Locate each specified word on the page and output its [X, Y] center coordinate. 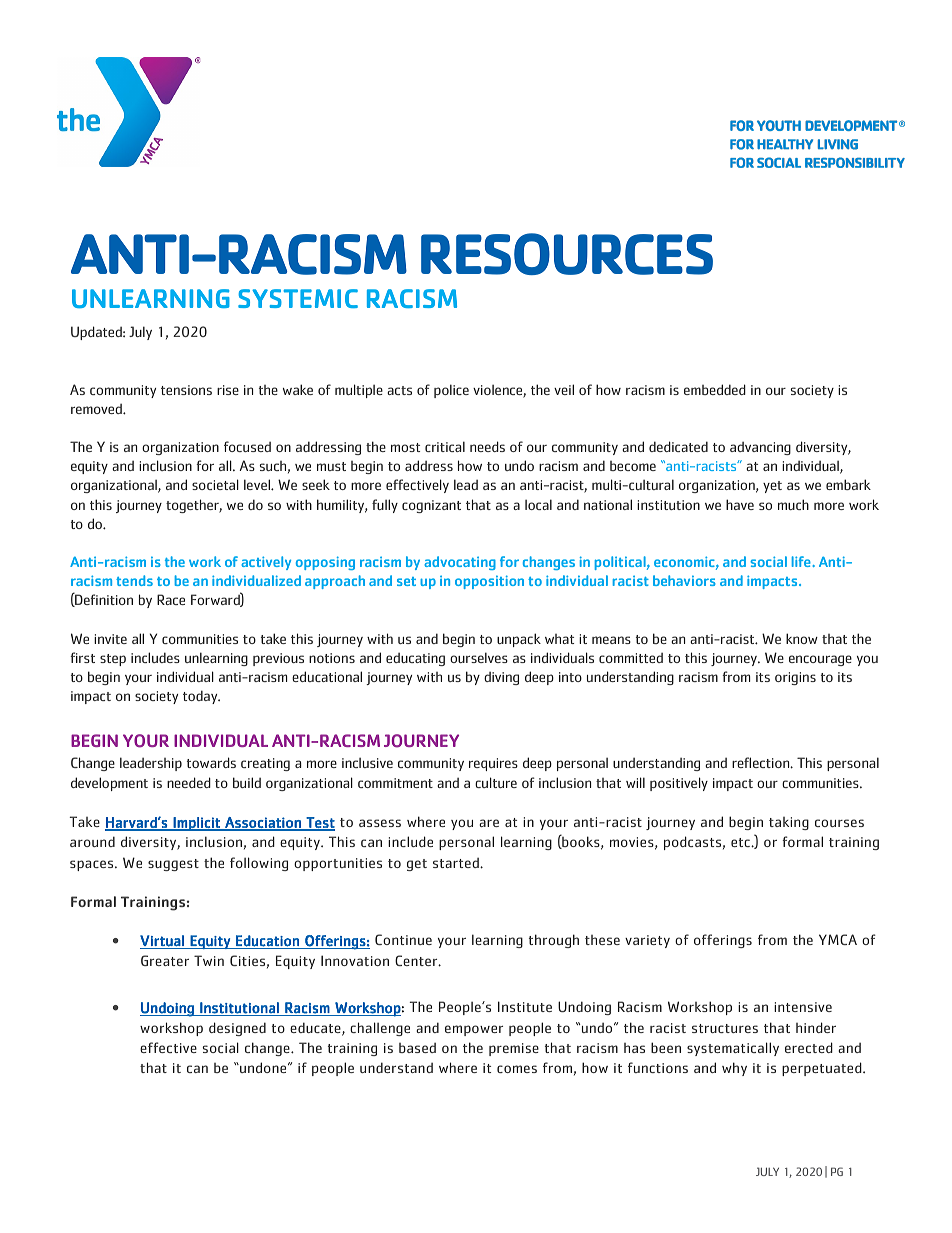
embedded [715, 389]
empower [474, 1030]
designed [237, 1029]
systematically [733, 1049]
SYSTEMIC [298, 298]
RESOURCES [567, 254]
